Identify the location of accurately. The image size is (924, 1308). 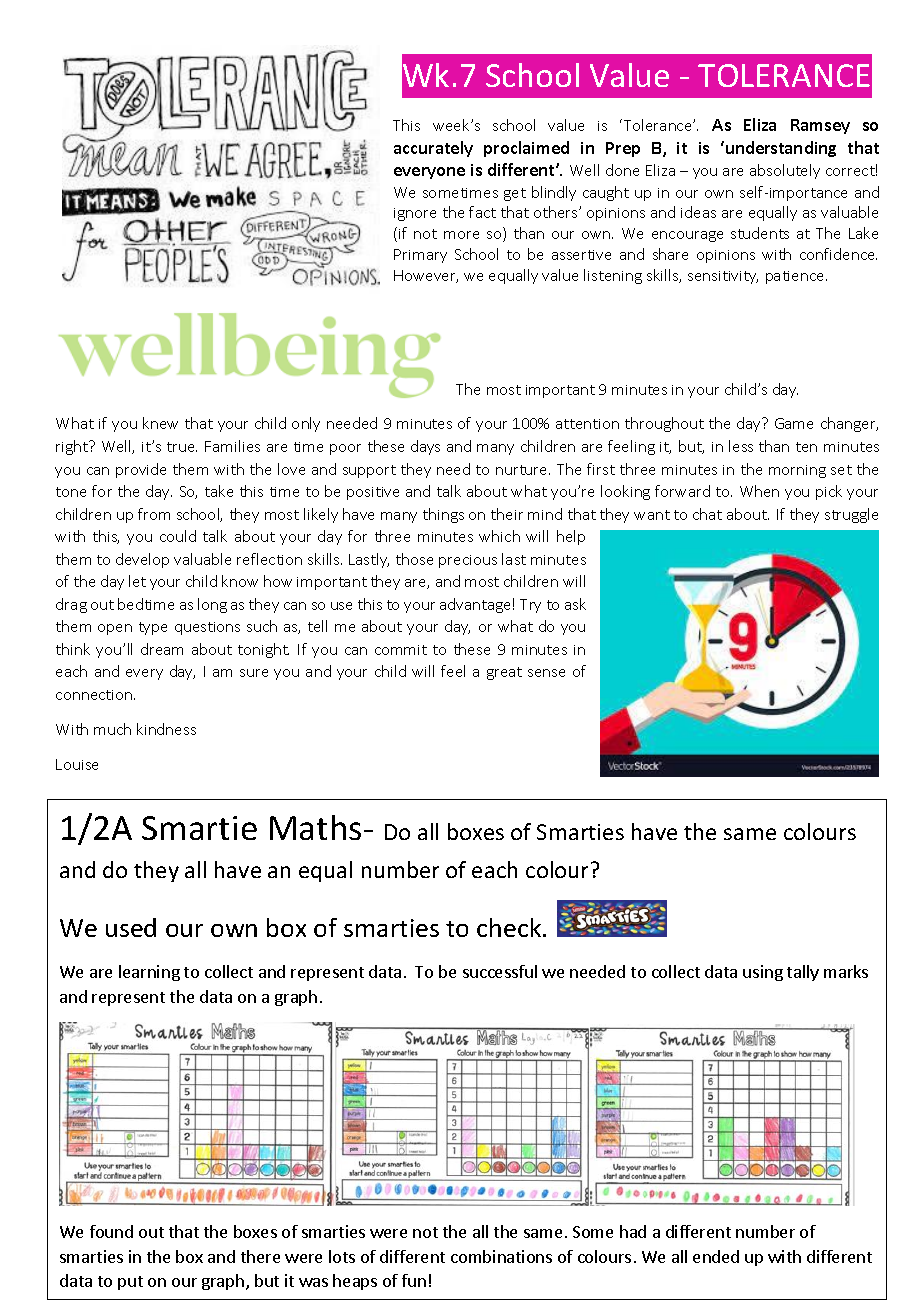
(433, 149).
